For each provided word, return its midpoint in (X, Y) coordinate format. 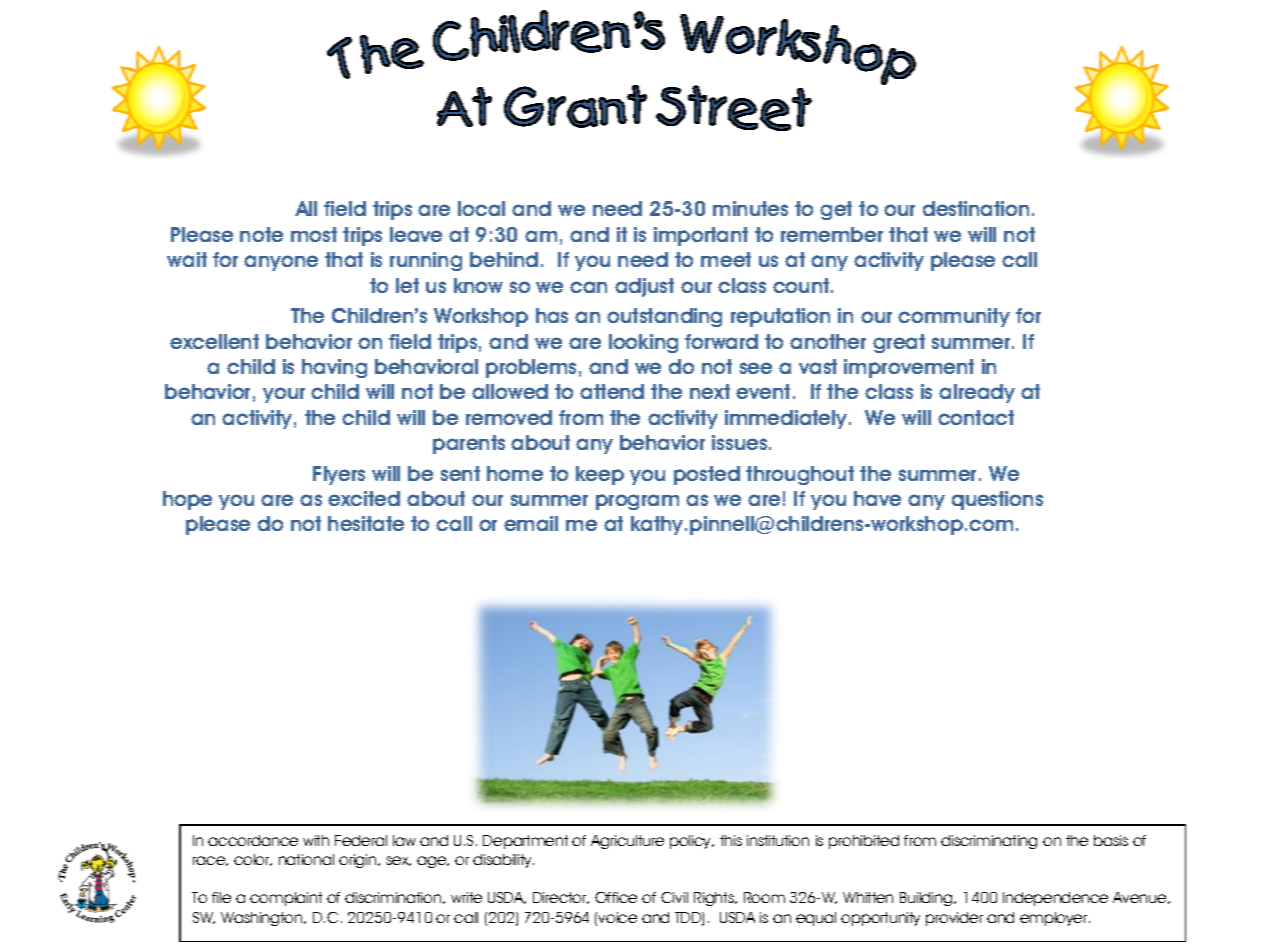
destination (976, 208)
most (314, 234)
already (977, 393)
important (701, 236)
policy (692, 842)
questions (997, 500)
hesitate (366, 523)
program (637, 502)
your (284, 395)
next (710, 391)
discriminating (989, 842)
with (316, 840)
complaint (286, 899)
